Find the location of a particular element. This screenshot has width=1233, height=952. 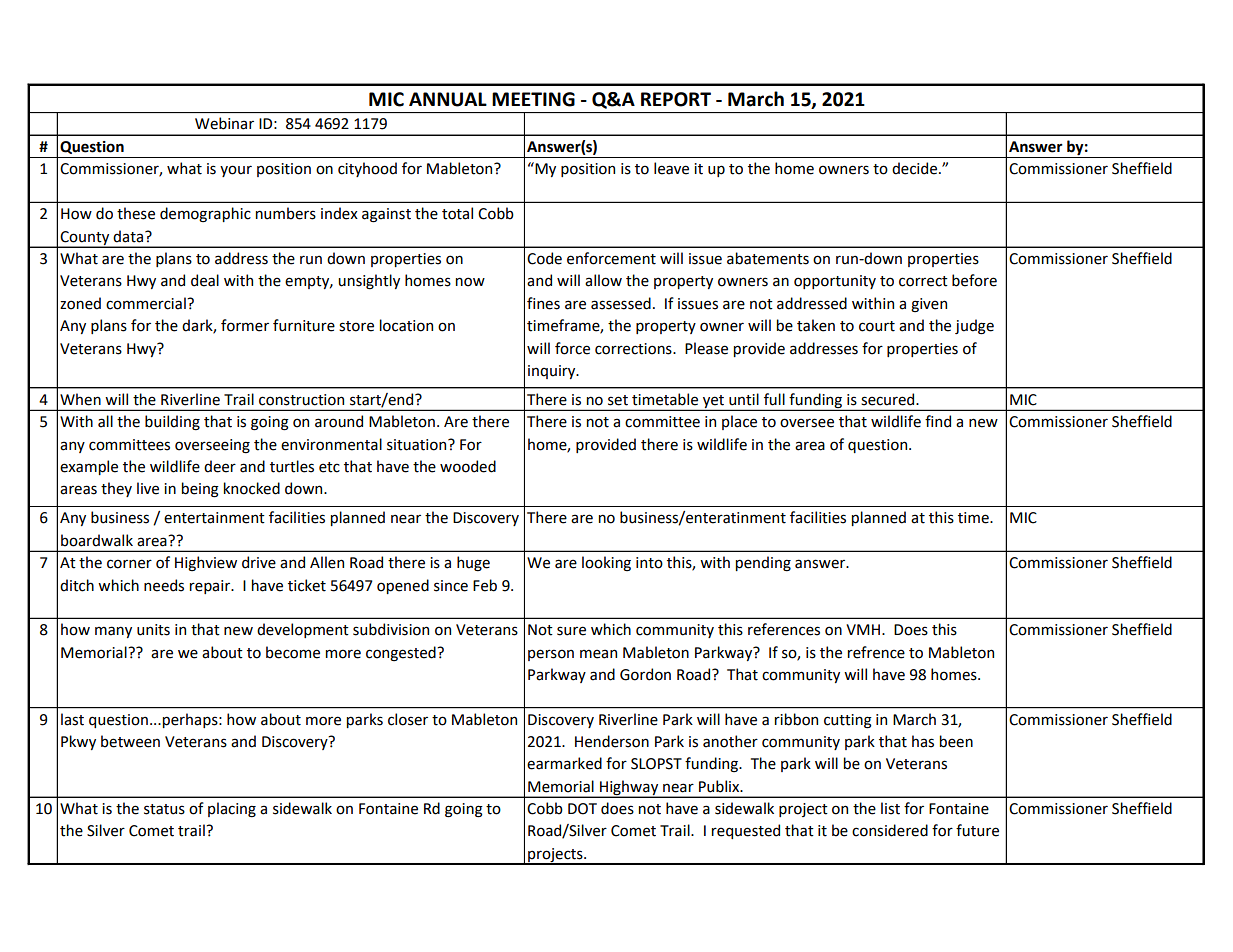

wooded is located at coordinates (468, 466).
